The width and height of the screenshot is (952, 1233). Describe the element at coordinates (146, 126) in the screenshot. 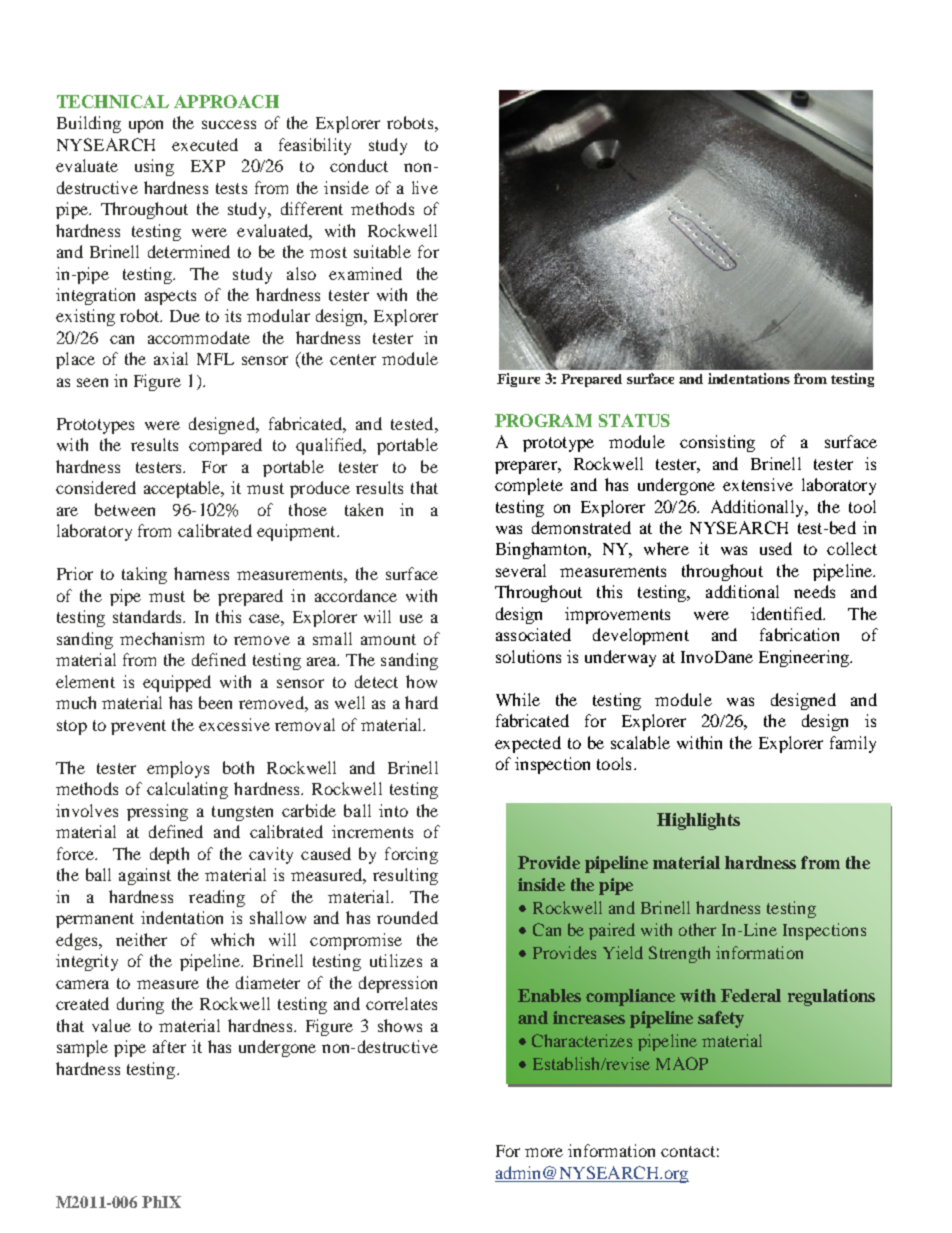

I see `upon` at that location.
